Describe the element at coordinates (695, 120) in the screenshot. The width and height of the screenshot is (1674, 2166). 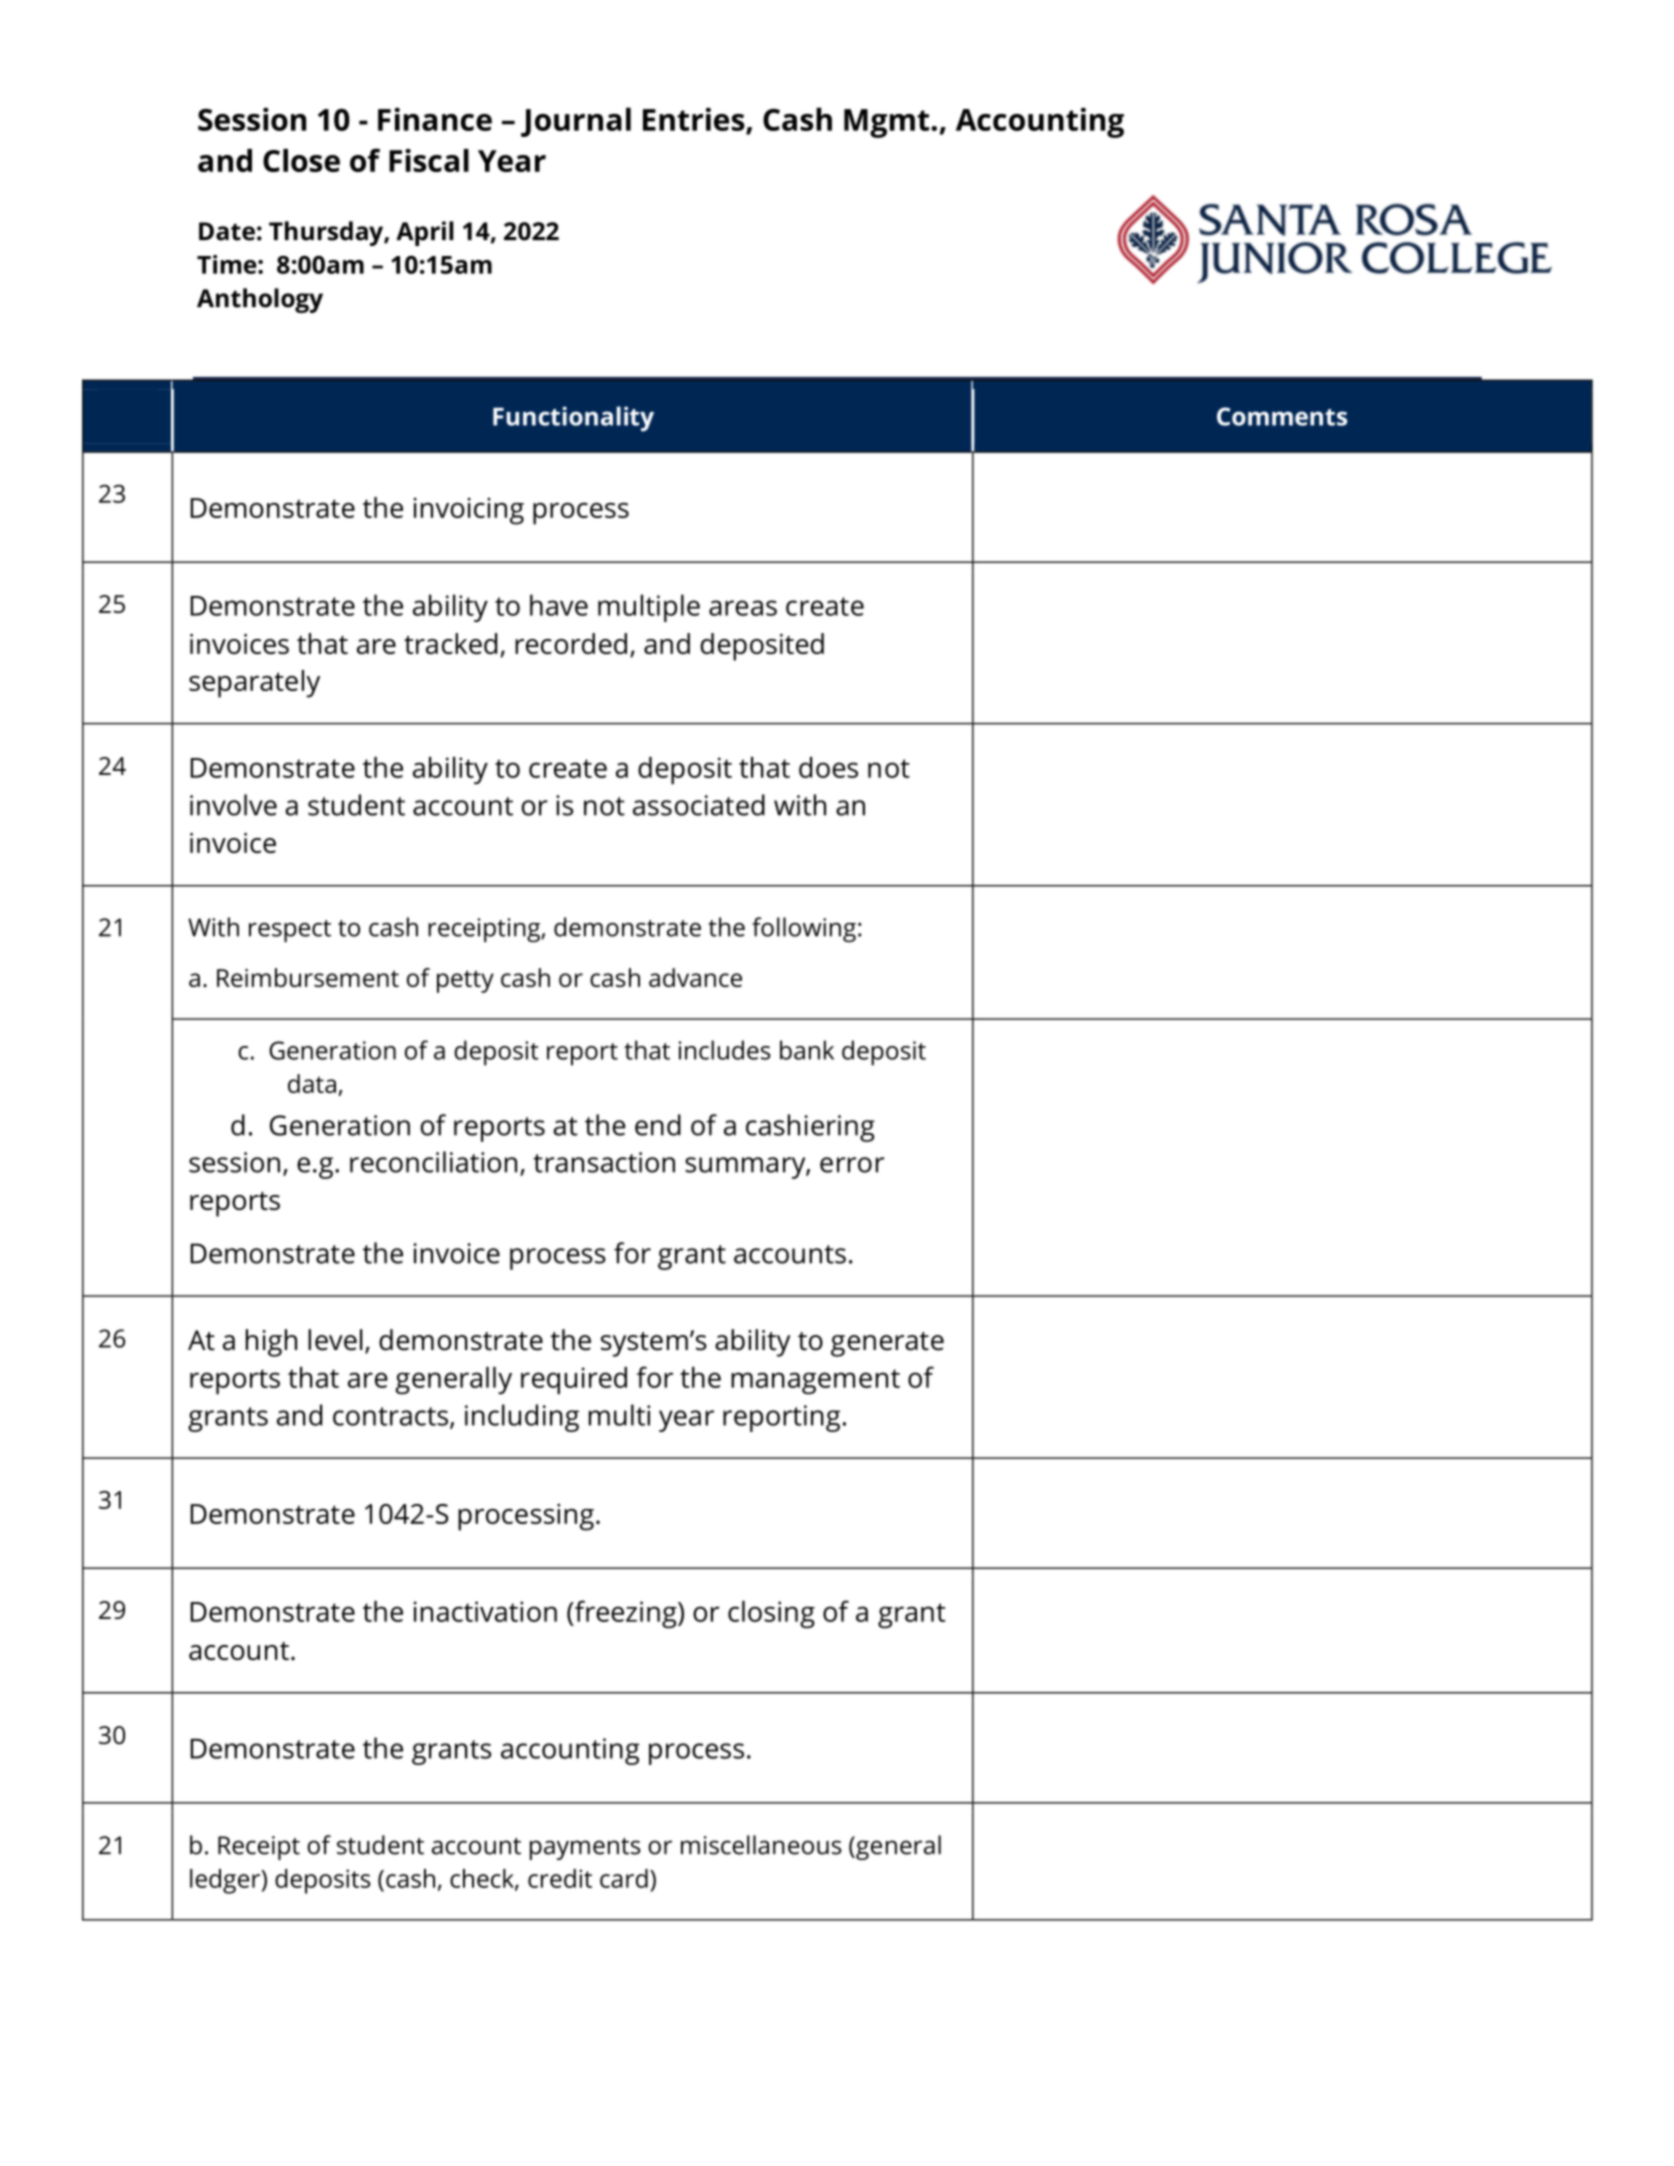
I see `Entries` at that location.
